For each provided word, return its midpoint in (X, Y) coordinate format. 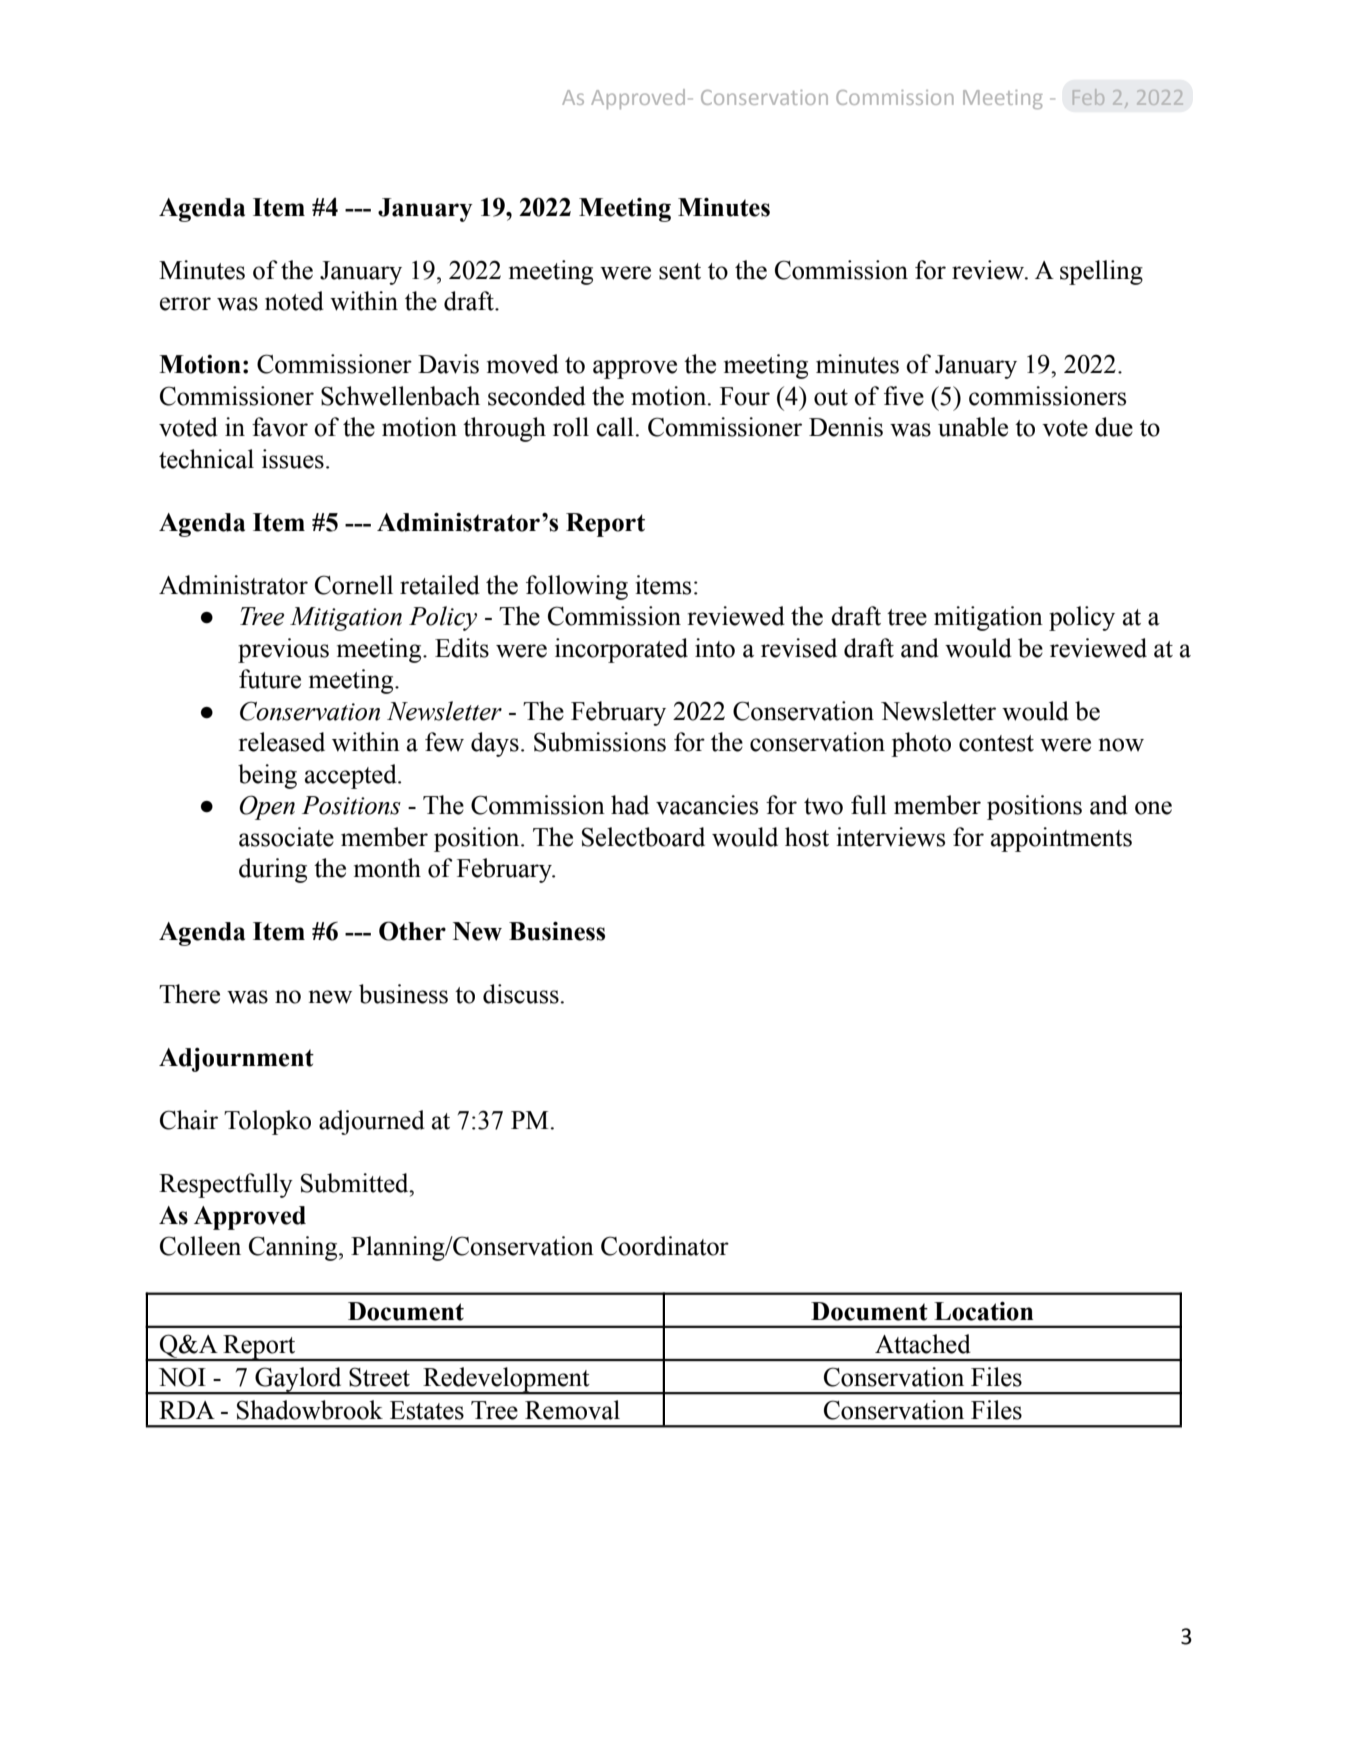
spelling (1101, 272)
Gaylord (298, 1380)
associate (286, 837)
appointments (1061, 839)
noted (294, 301)
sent (680, 271)
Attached (923, 1344)
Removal (572, 1410)
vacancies (707, 805)
